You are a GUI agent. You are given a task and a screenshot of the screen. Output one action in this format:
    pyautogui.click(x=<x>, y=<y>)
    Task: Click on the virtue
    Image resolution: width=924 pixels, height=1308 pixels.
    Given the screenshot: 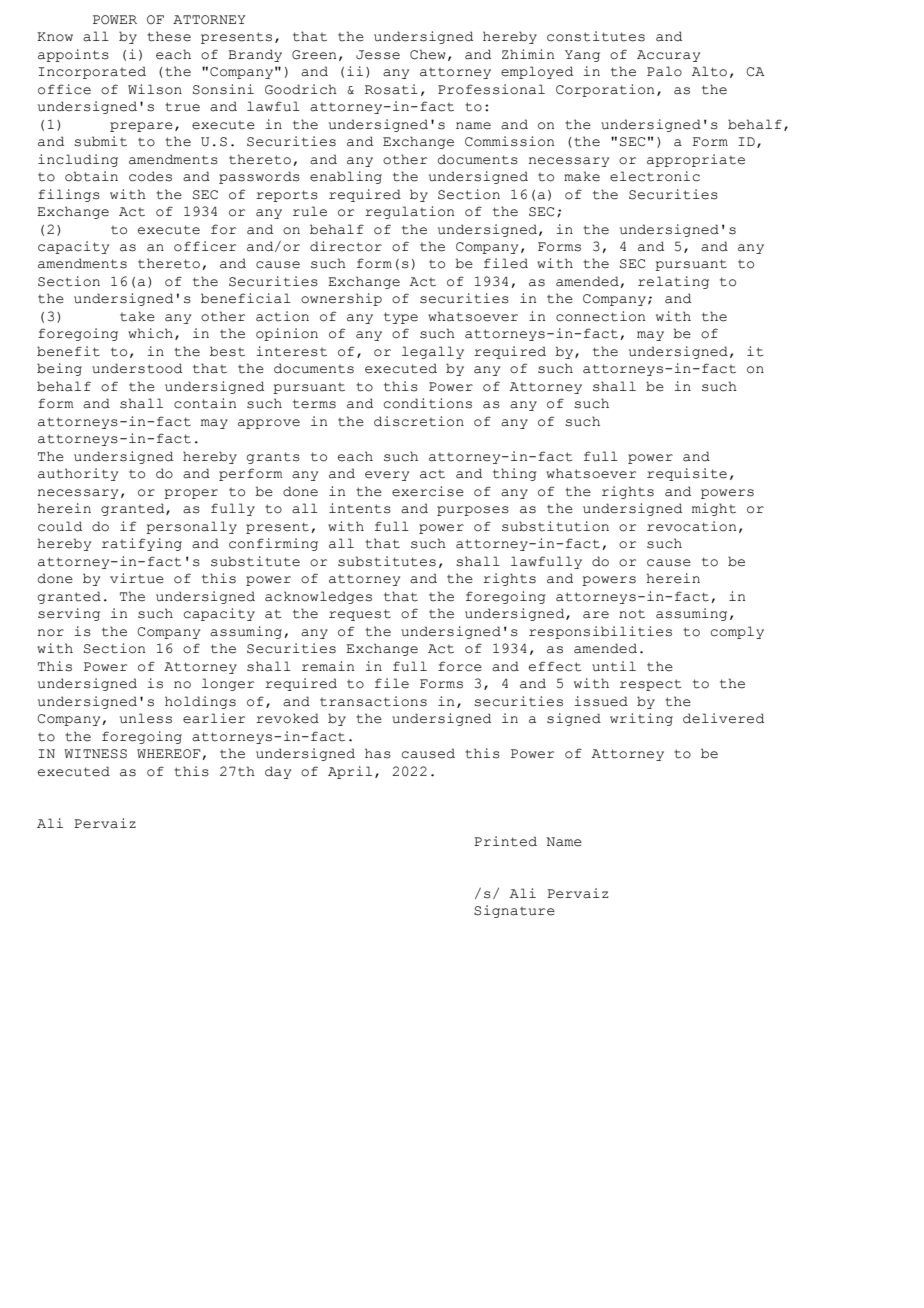 What is the action you would take?
    pyautogui.click(x=137, y=578)
